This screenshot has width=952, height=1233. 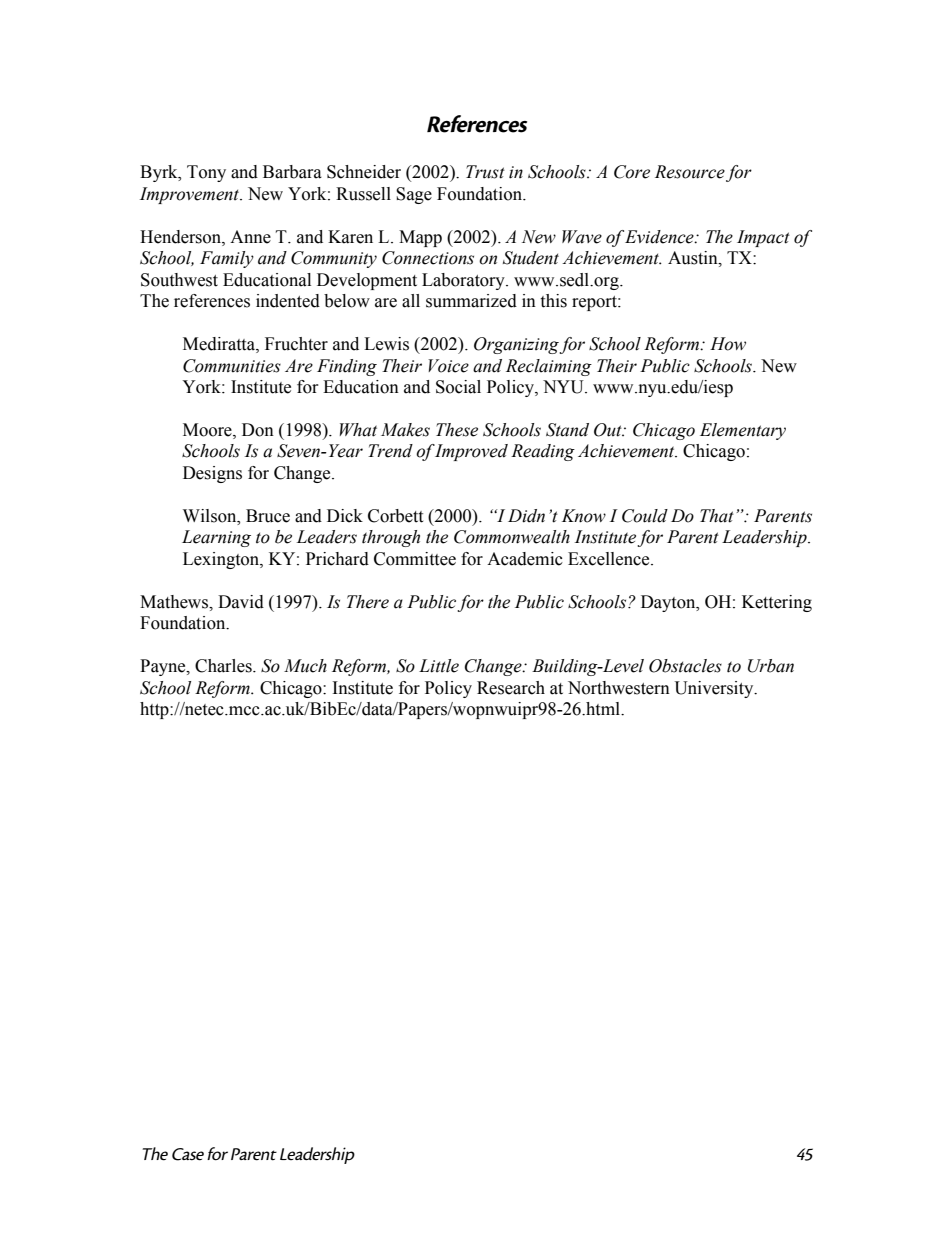 What do you see at coordinates (268, 516) in the screenshot?
I see `Bruce` at bounding box center [268, 516].
